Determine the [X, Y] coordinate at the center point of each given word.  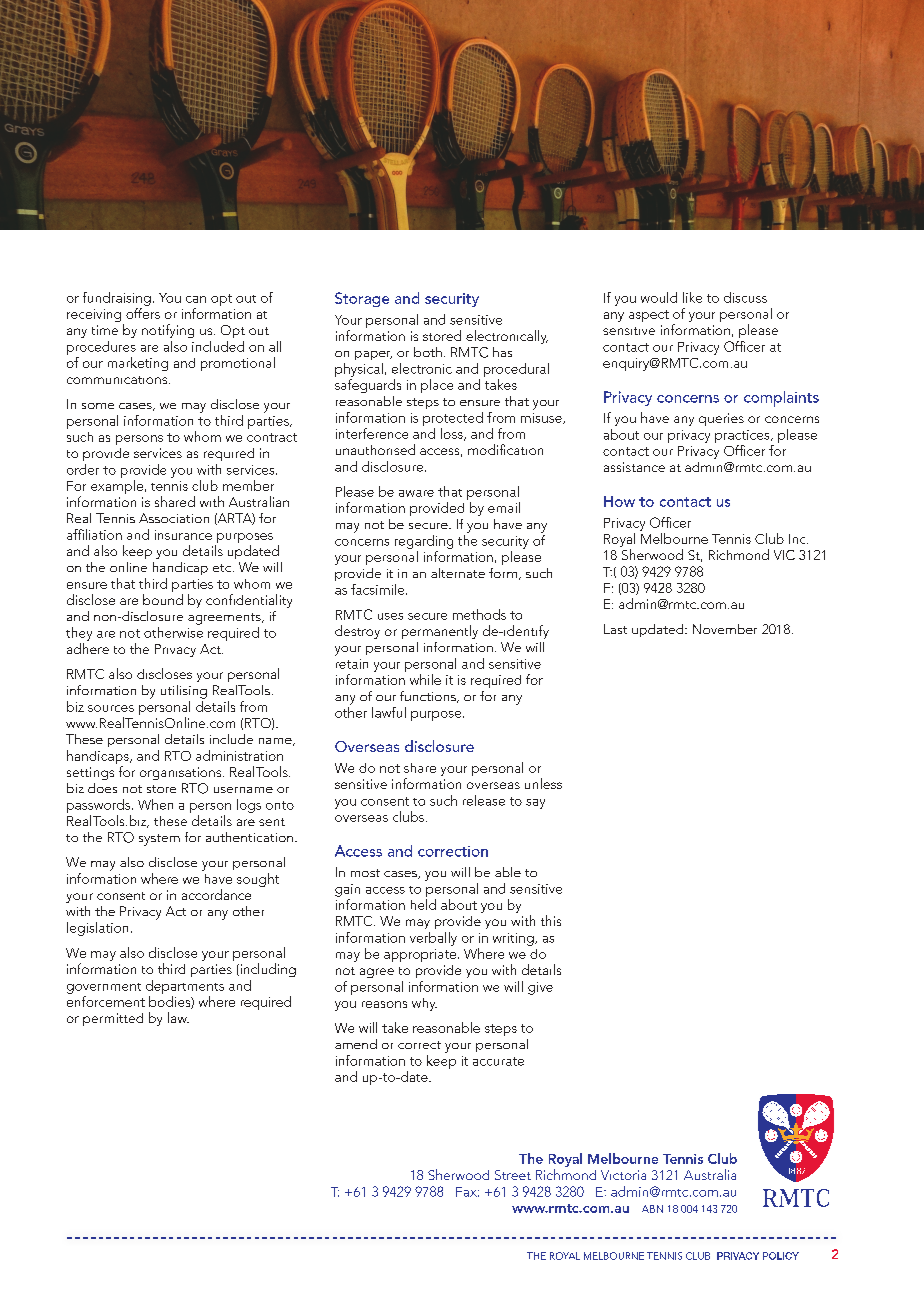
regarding [424, 542]
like [692, 297]
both [428, 352]
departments [185, 987]
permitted [113, 1019]
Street [513, 1175]
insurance [183, 535]
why [424, 1004]
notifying [168, 331]
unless [543, 783]
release [484, 800]
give [540, 988]
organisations [182, 773]
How [619, 501]
